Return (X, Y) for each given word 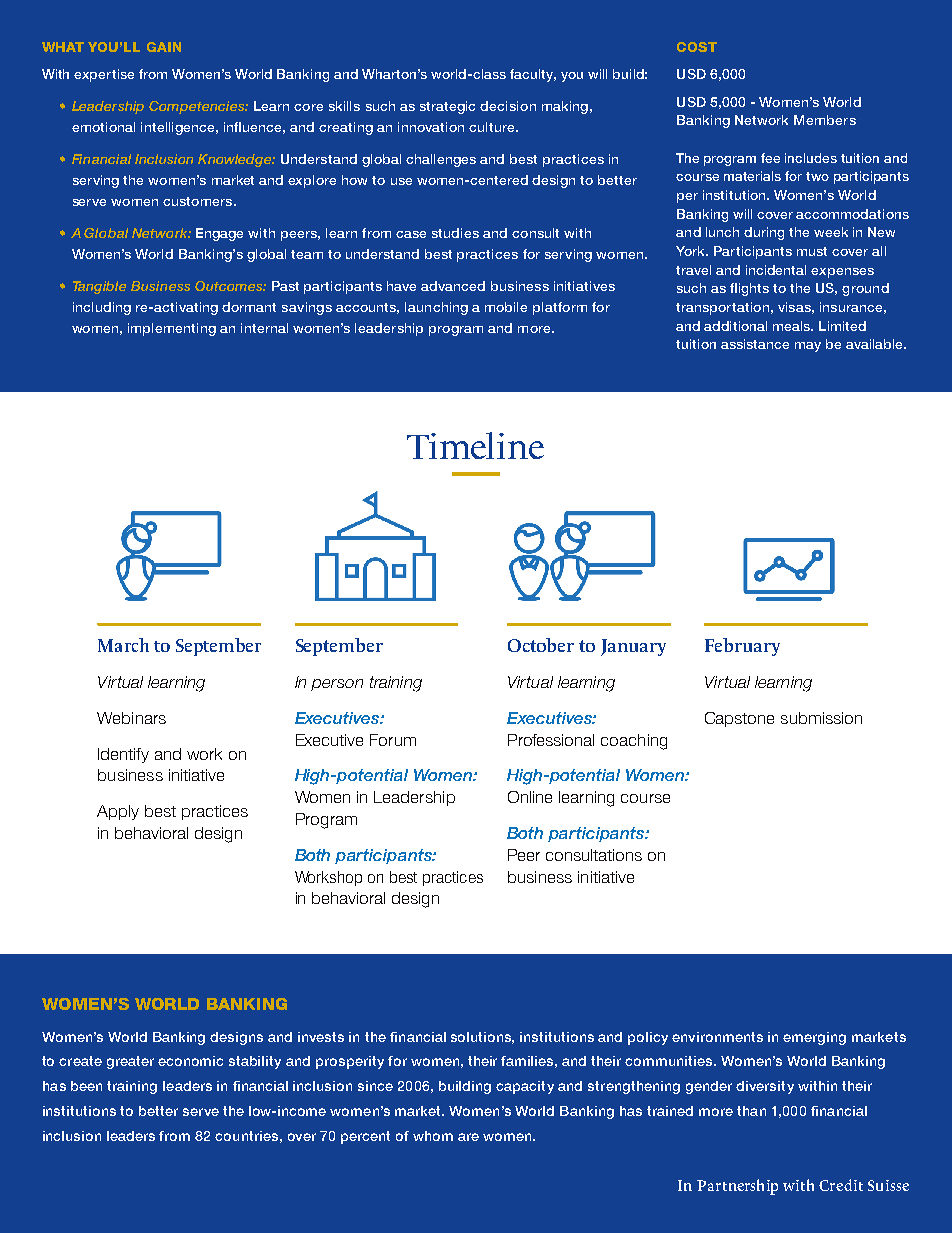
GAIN (164, 47)
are (468, 1137)
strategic (447, 107)
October (541, 645)
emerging (814, 1038)
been (86, 1086)
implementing (172, 329)
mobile (506, 307)
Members (825, 120)
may (808, 347)
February (742, 647)
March (123, 645)
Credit (841, 1185)
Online (530, 797)
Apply (118, 812)
